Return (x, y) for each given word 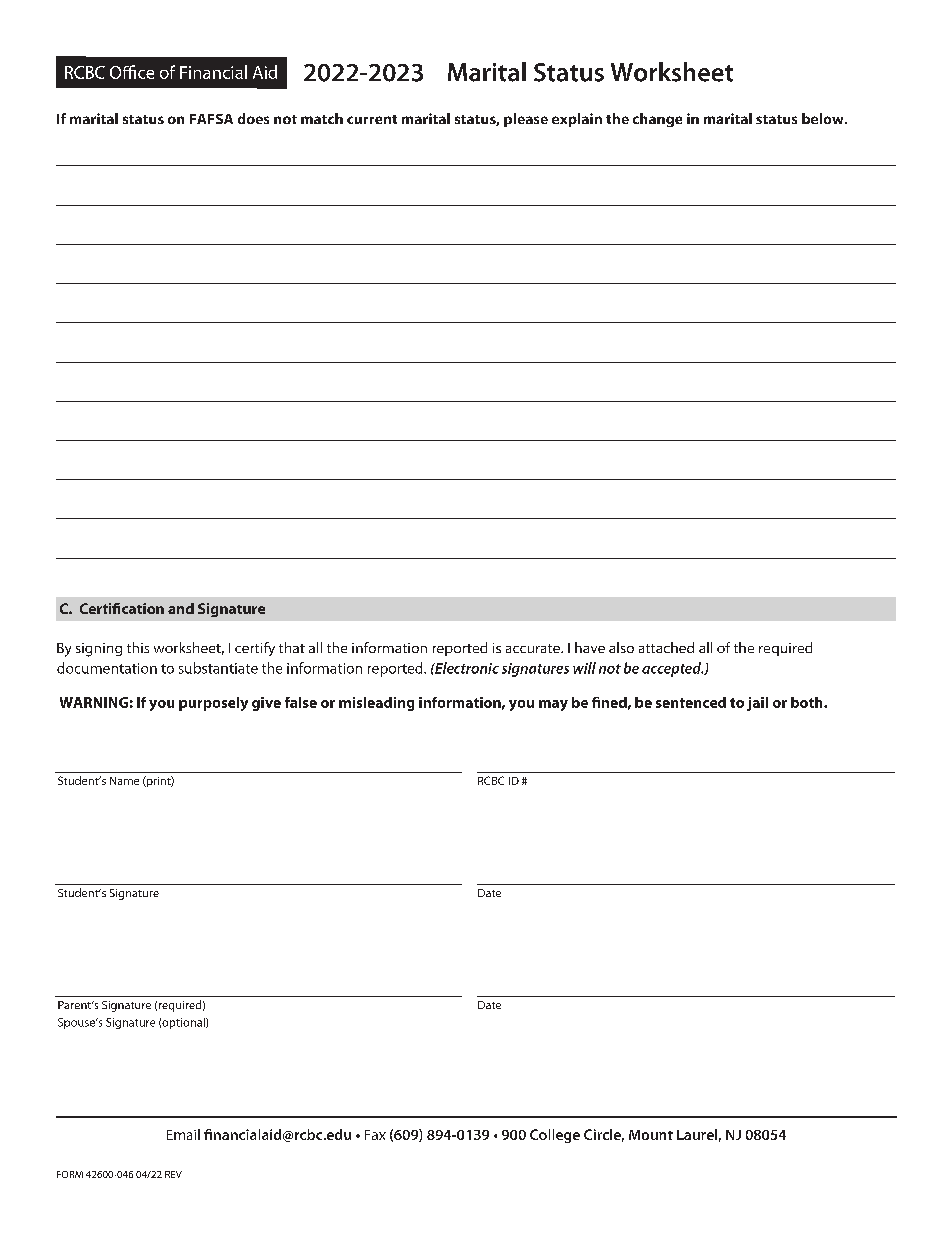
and (181, 608)
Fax (375, 1135)
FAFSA (211, 119)
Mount (651, 1135)
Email (183, 1134)
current (372, 119)
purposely (213, 704)
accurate (534, 648)
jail (757, 704)
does (253, 118)
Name (124, 781)
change (657, 120)
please (526, 120)
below (824, 118)
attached (666, 647)
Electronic (466, 668)
